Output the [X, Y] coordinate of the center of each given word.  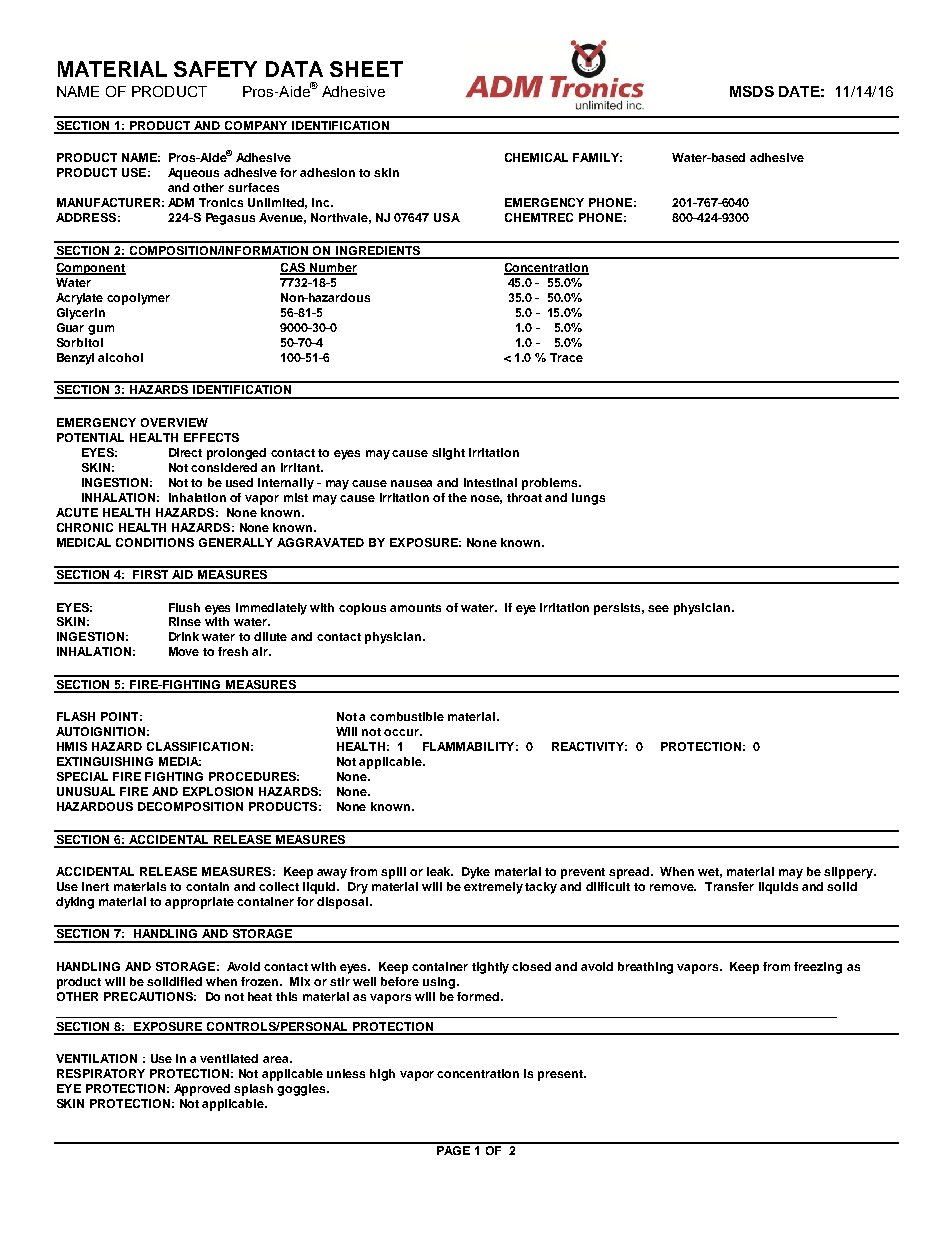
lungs [588, 499]
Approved [202, 1090]
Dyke [476, 873]
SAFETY [215, 69]
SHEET [366, 69]
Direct [185, 452]
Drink [184, 636]
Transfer [729, 886]
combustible [407, 716]
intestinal [490, 482]
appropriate [199, 903]
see [658, 608]
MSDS [752, 91]
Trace [566, 357]
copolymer [138, 299]
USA [447, 217]
